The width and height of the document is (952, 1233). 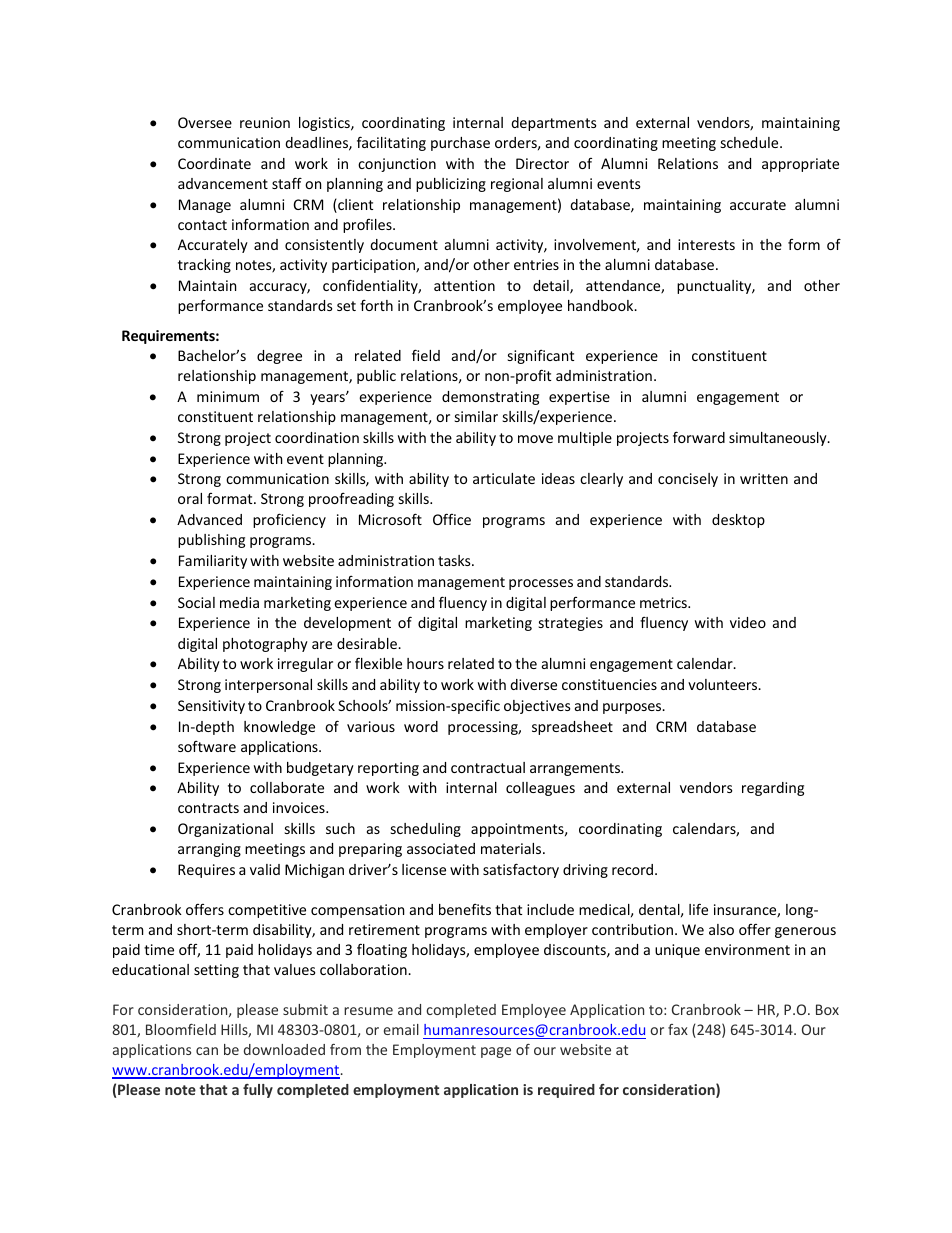 What do you see at coordinates (748, 622) in the document?
I see `video` at bounding box center [748, 622].
